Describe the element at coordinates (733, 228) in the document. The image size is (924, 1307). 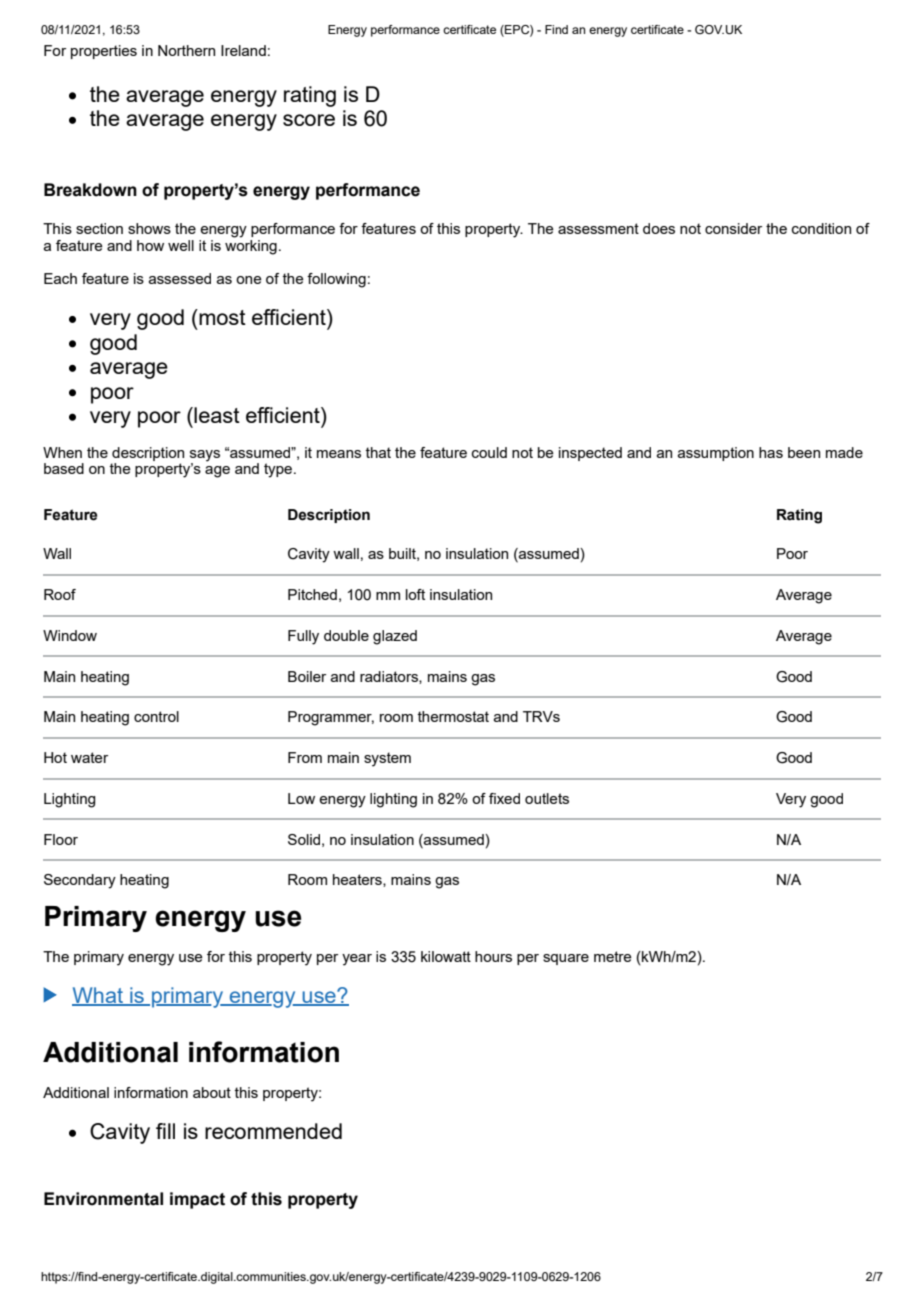
I see `consider` at that location.
